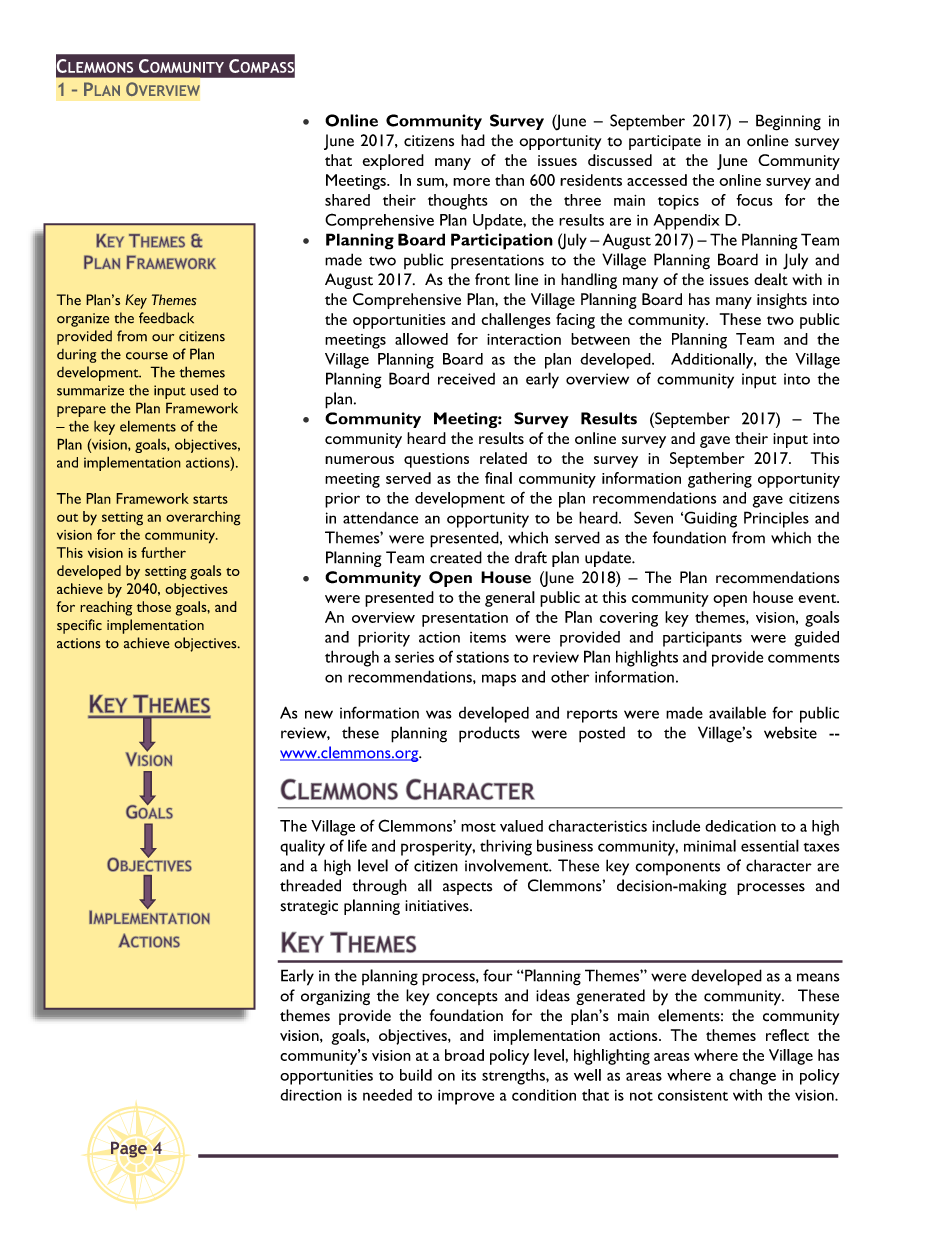 The image size is (952, 1233). Describe the element at coordinates (347, 200) in the image. I see `shared` at that location.
